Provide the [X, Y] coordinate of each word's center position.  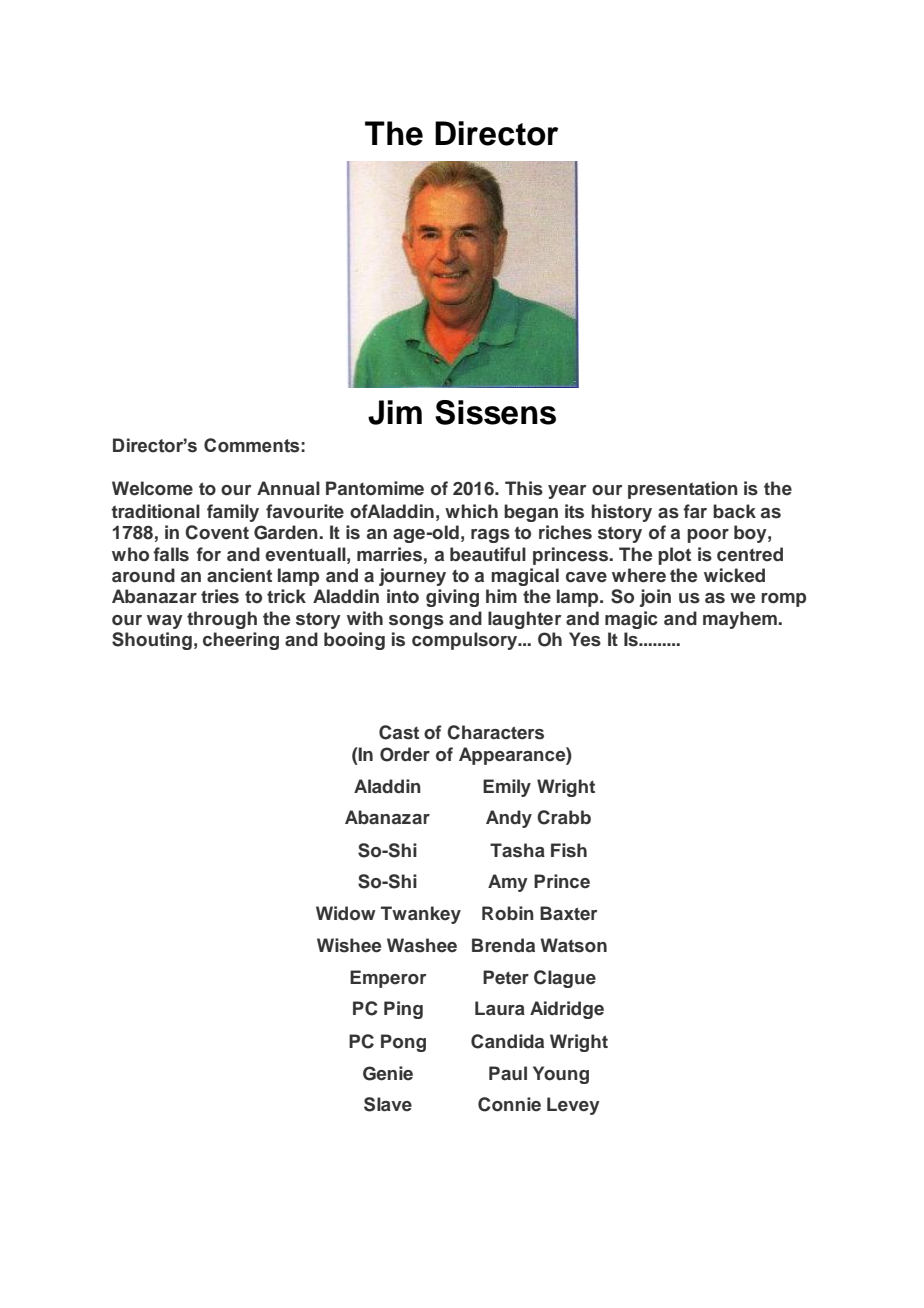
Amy [508, 883]
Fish [569, 850]
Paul [508, 1073]
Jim [395, 412]
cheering [241, 641]
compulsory [466, 641]
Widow [346, 913]
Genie [388, 1073]
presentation [683, 490]
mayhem [741, 620]
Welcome [152, 488]
